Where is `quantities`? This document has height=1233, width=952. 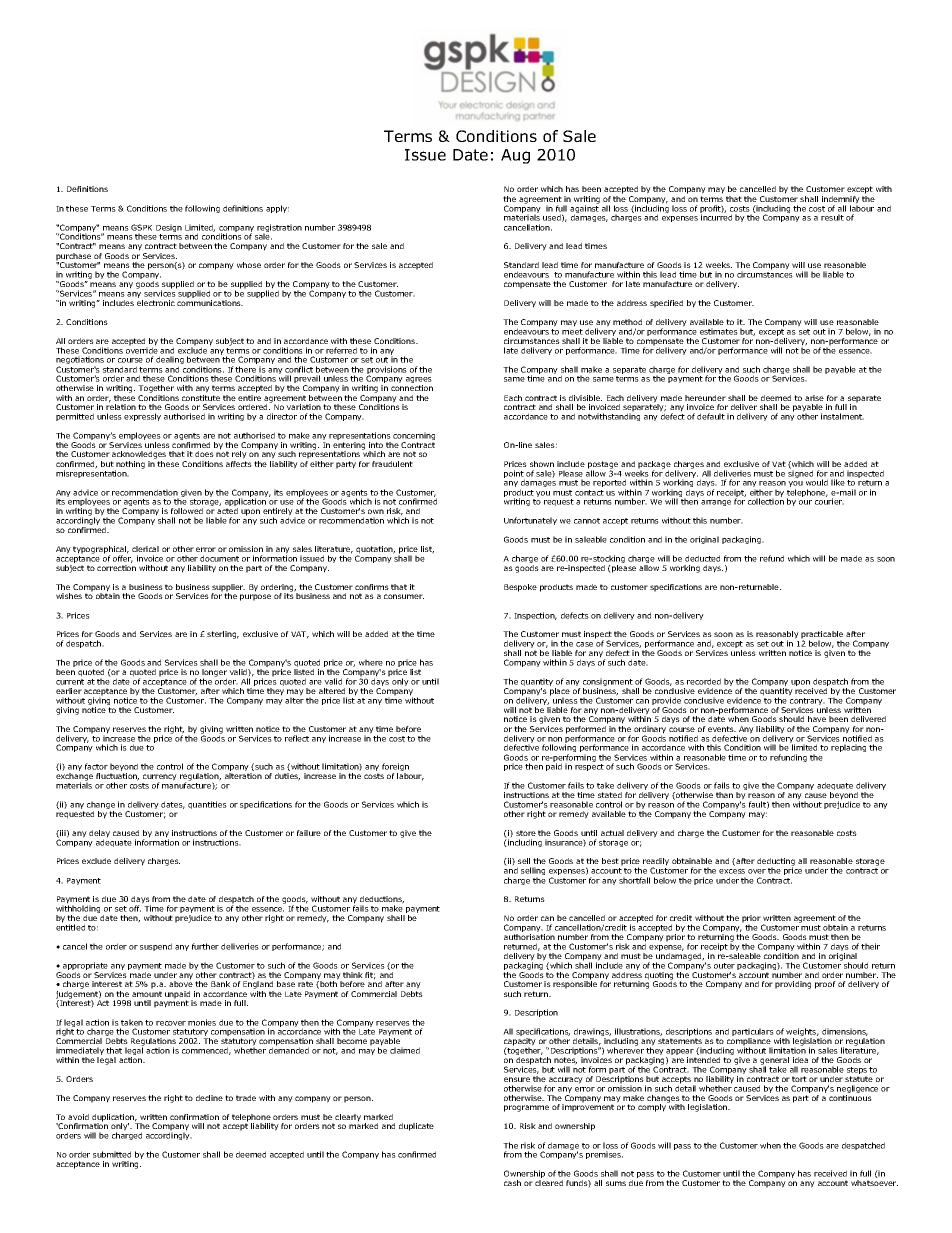
quantities is located at coordinates (207, 805).
